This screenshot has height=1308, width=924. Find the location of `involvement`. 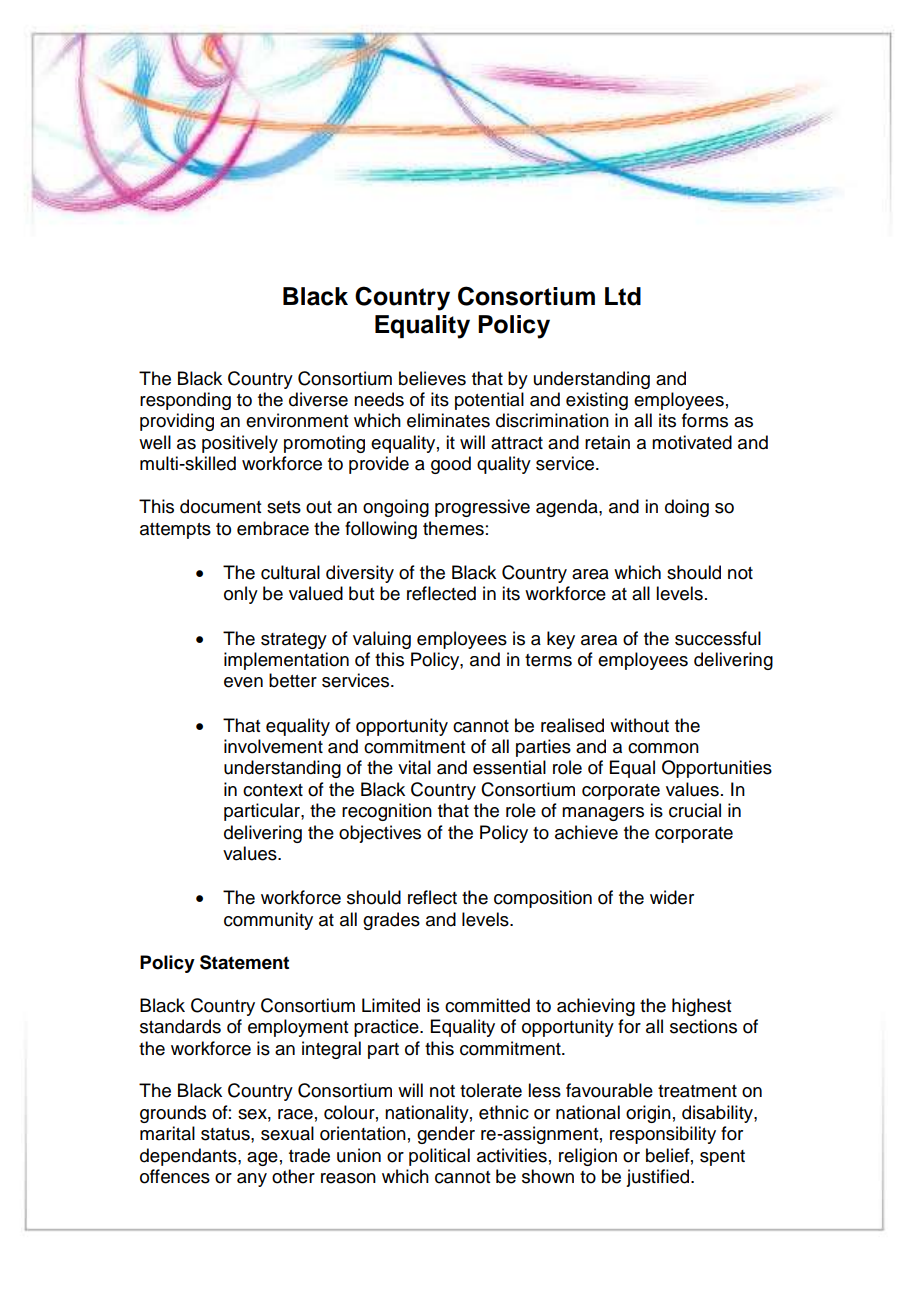

involvement is located at coordinates (273, 746).
